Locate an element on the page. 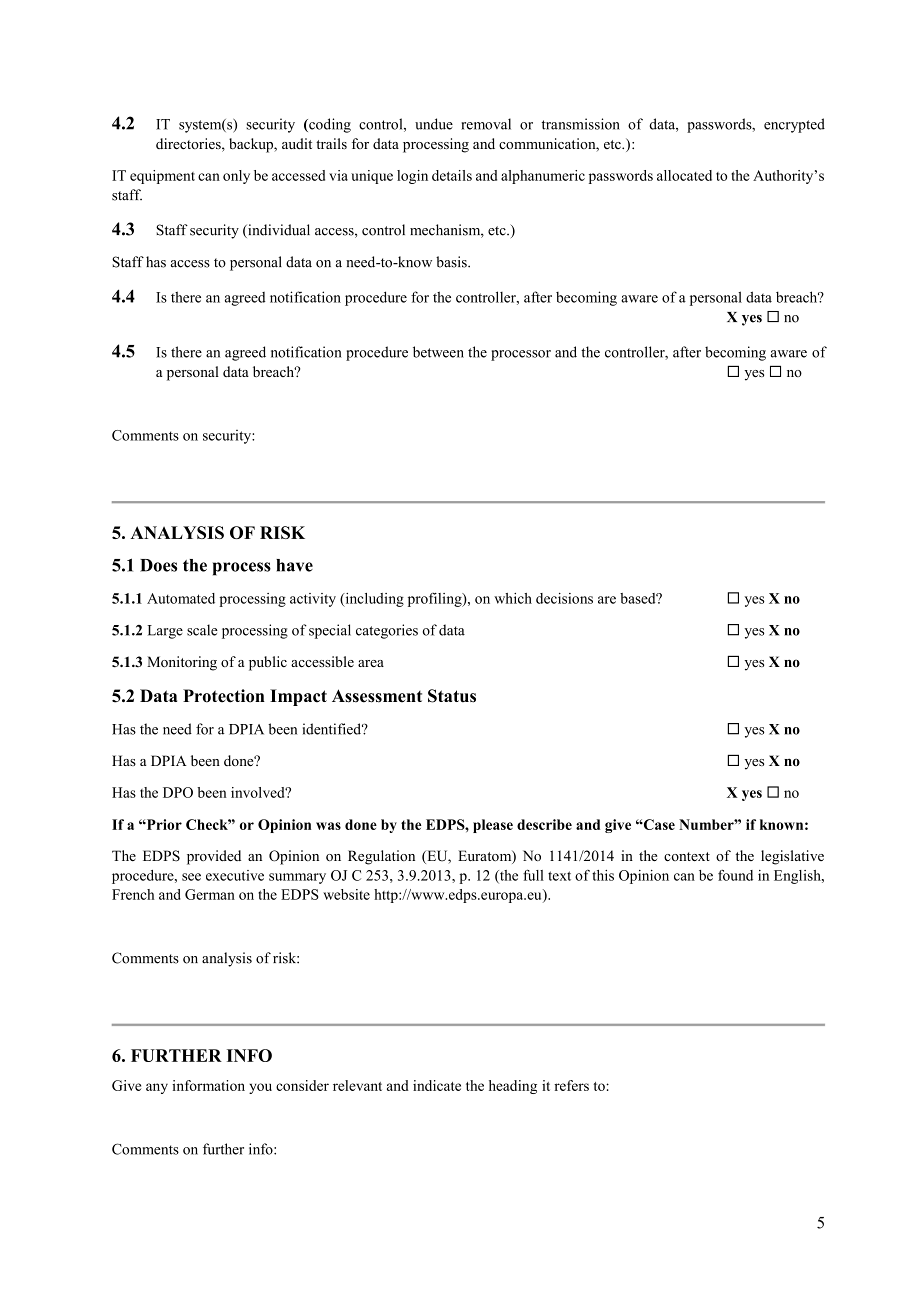 This image has height=1308, width=924. found is located at coordinates (735, 875).
